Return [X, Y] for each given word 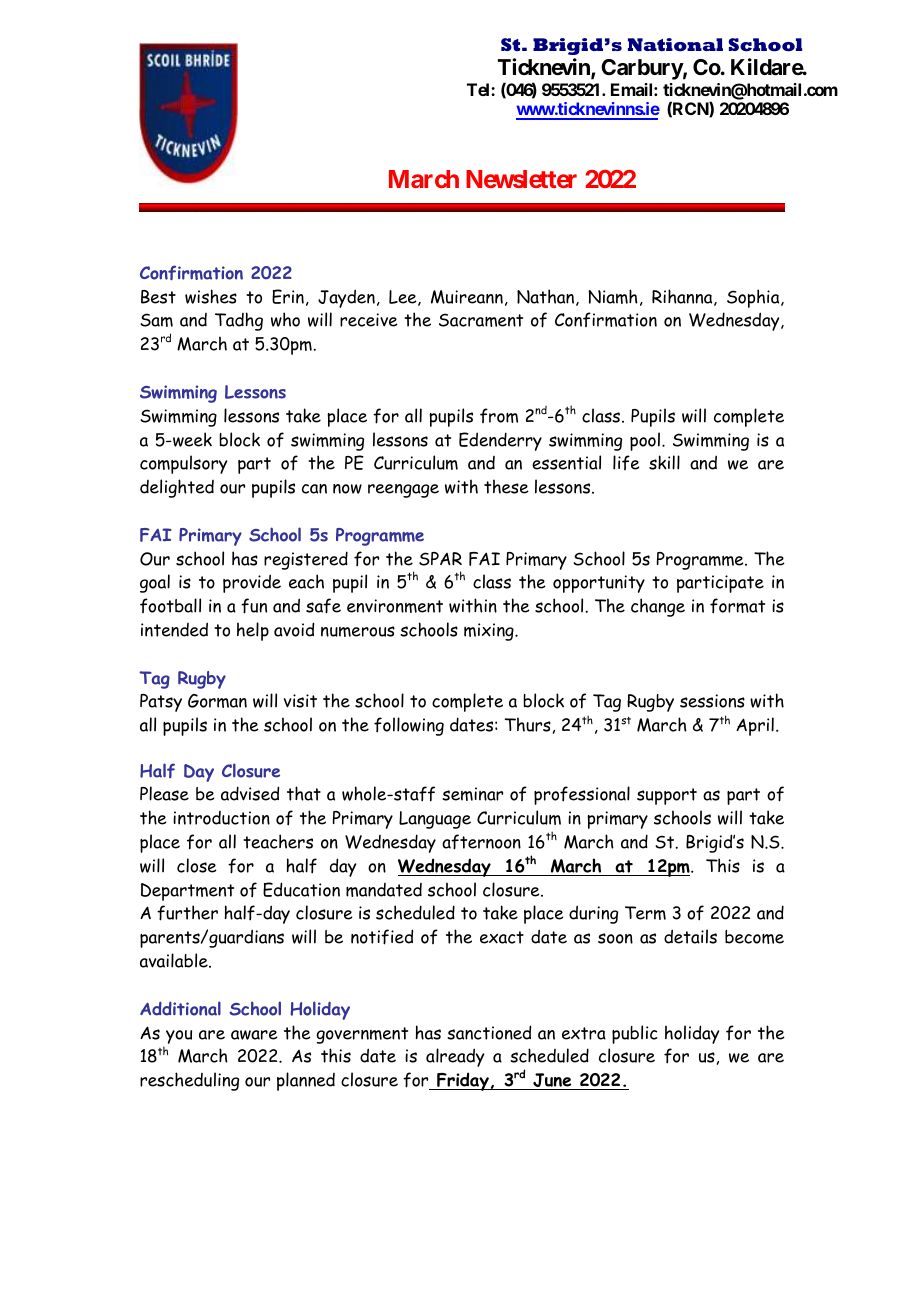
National [675, 45]
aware [254, 1035]
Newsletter [521, 179]
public [635, 1034]
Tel [479, 89]
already [455, 1057]
